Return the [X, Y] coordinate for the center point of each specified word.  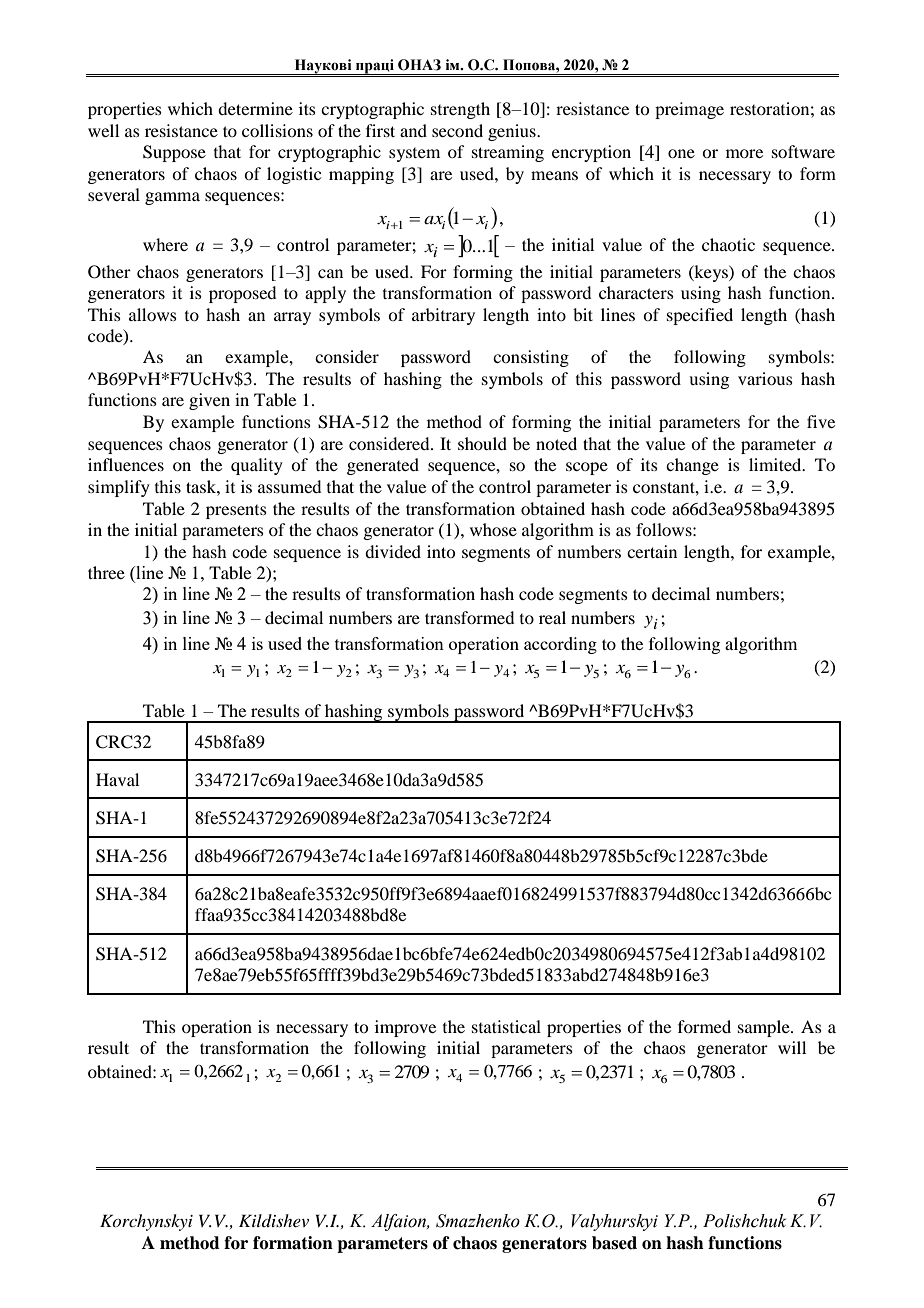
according [560, 645]
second [457, 130]
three [106, 572]
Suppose [174, 153]
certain [652, 551]
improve [405, 1028]
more [744, 153]
